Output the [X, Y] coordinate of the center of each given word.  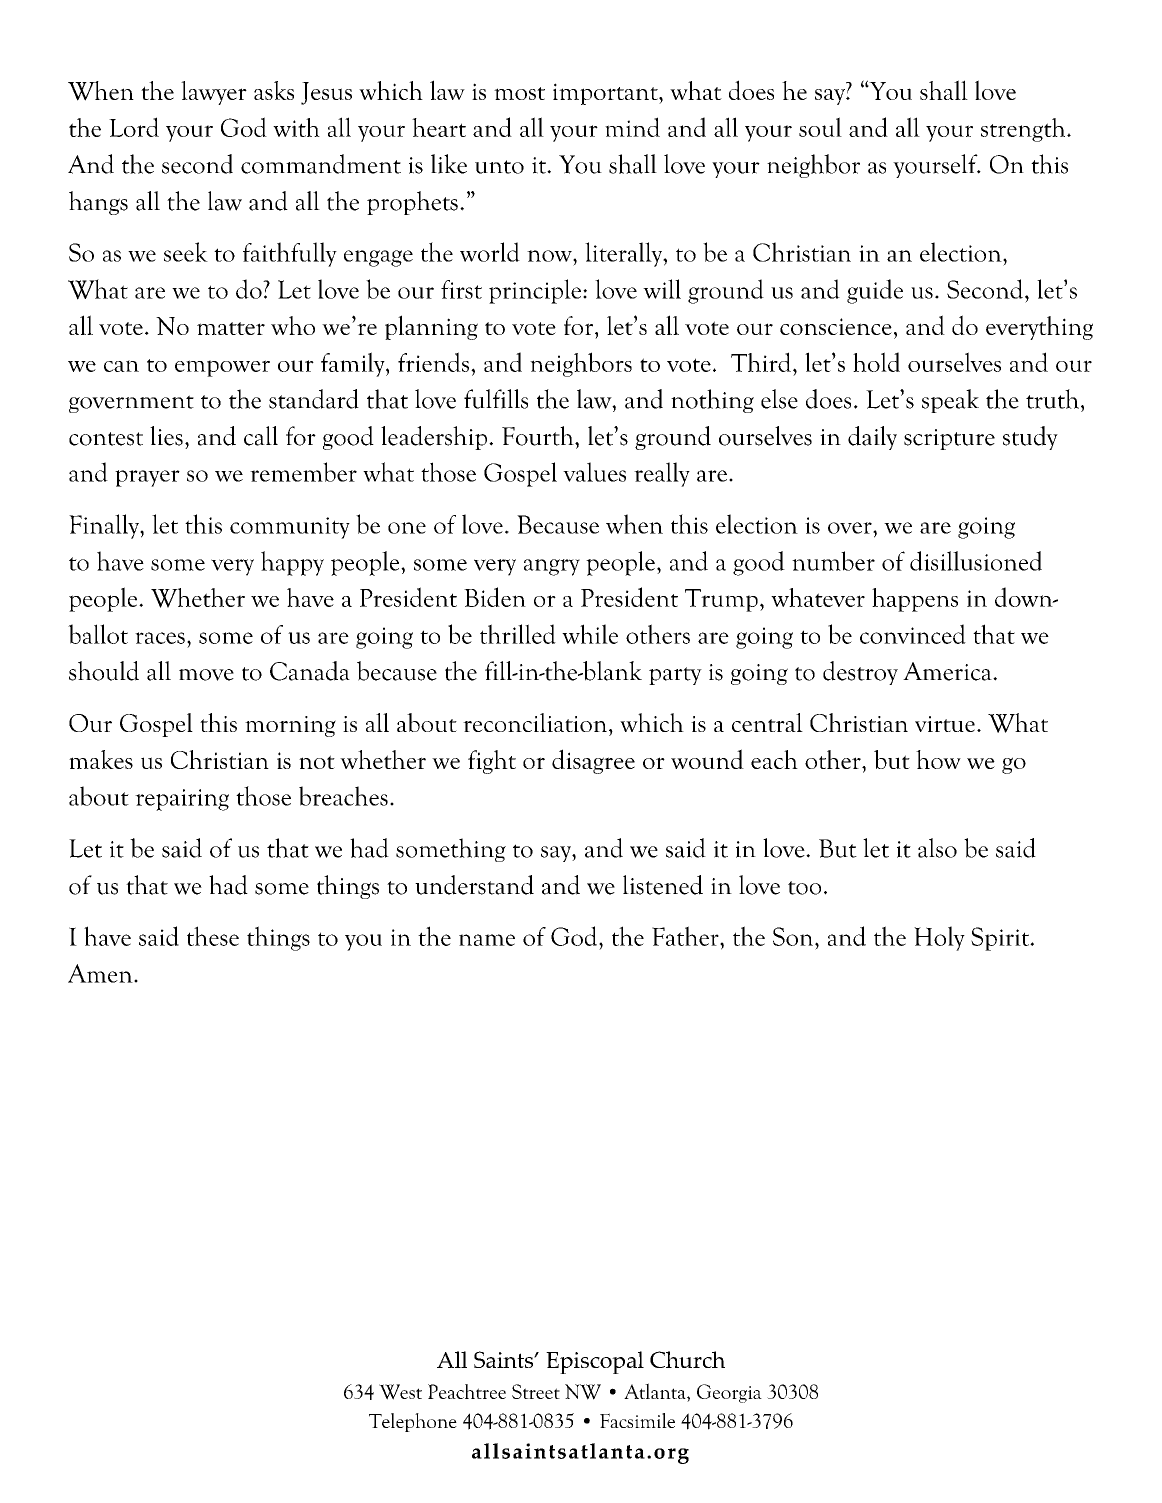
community [290, 528]
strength [1024, 130]
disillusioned [976, 561]
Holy [939, 938]
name [487, 940]
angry [552, 567]
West [400, 1392]
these [213, 936]
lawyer [214, 93]
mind [632, 127]
